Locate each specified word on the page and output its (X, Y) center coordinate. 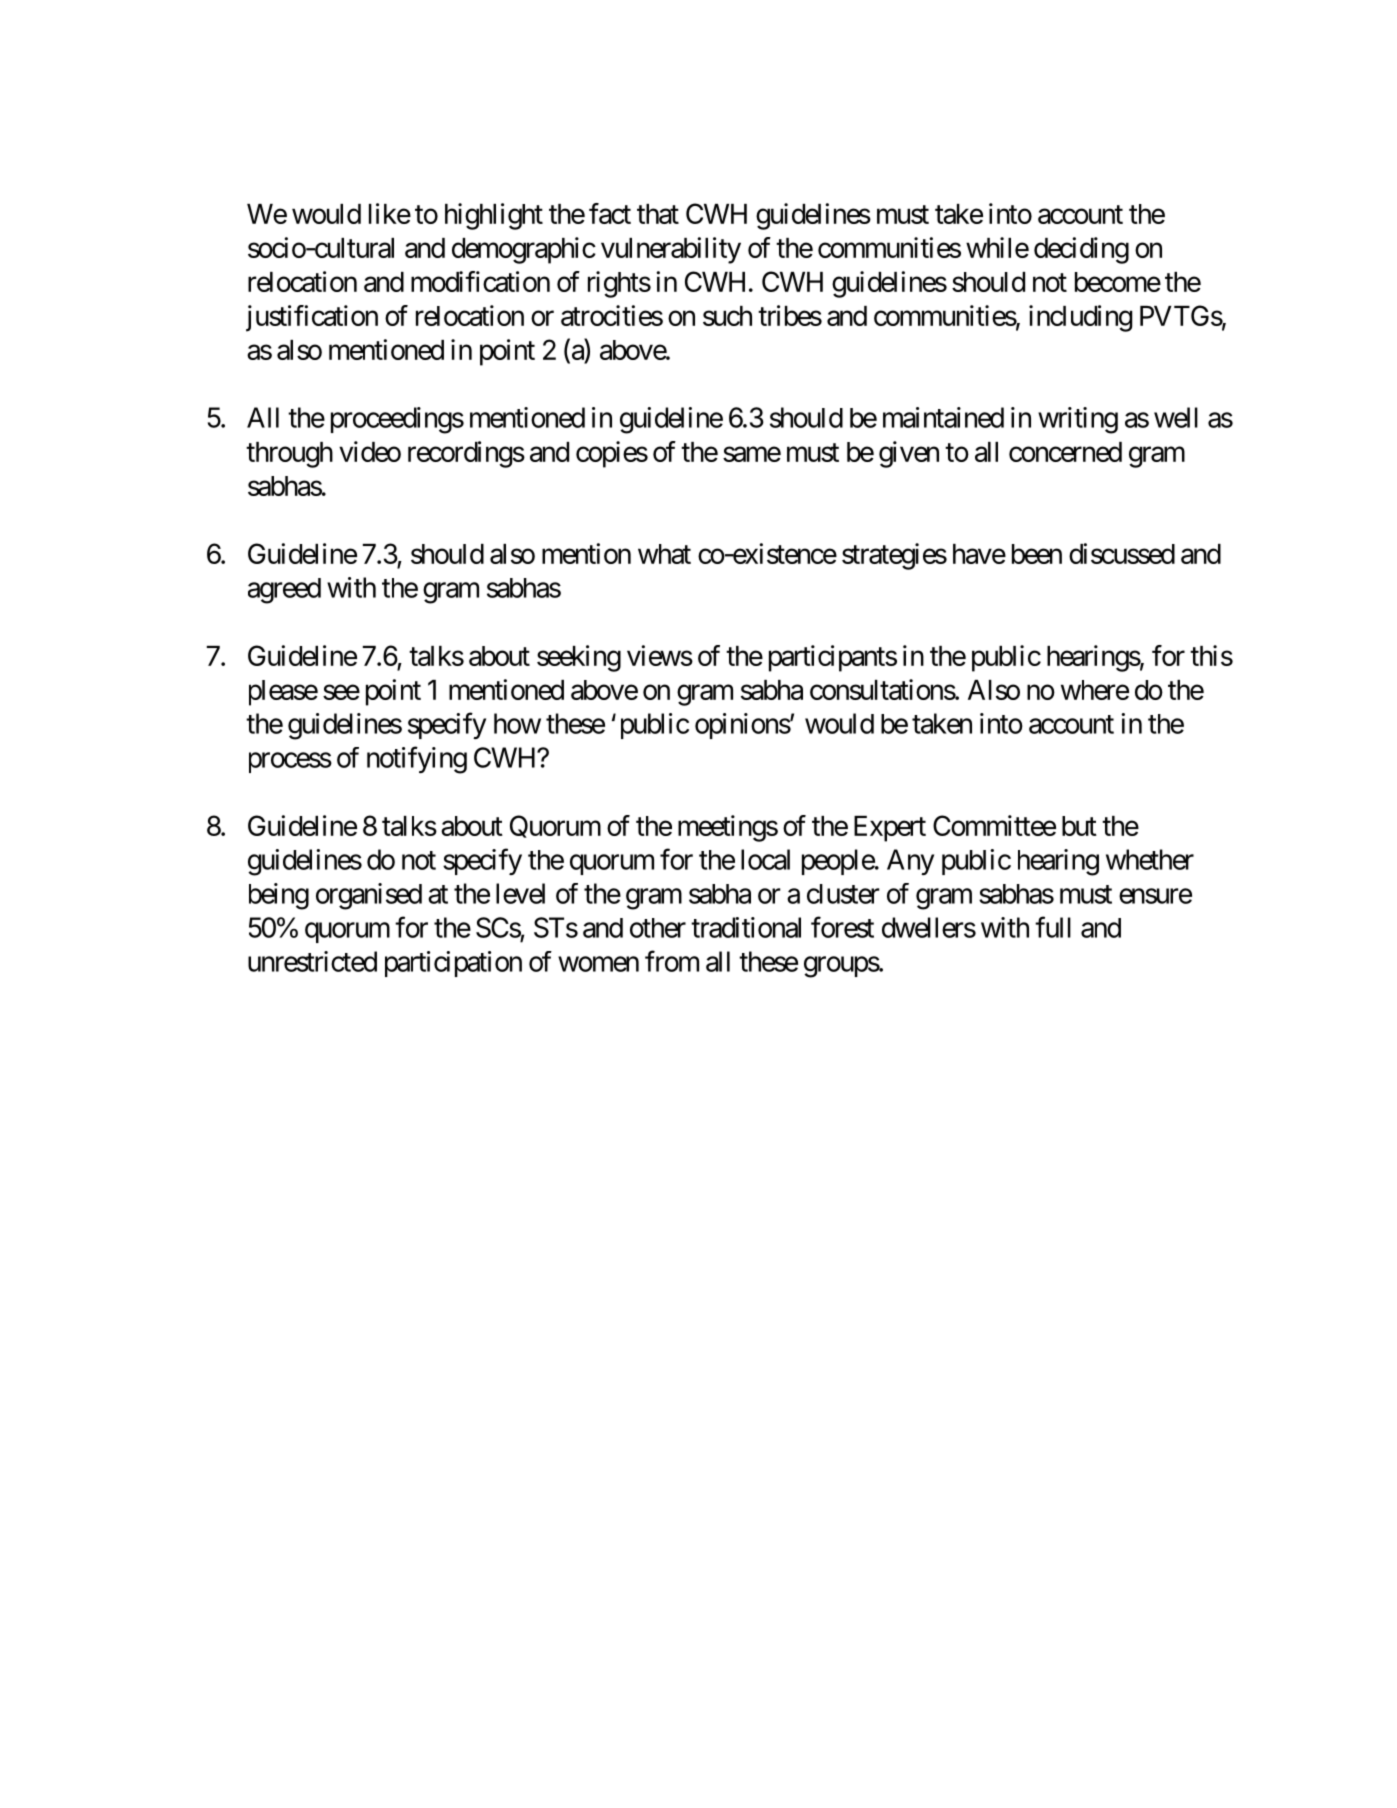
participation (453, 964)
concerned (1065, 452)
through (289, 455)
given (909, 454)
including (1080, 318)
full (1053, 927)
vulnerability (671, 250)
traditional (746, 927)
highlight (494, 216)
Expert (890, 829)
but (1079, 826)
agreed (284, 591)
